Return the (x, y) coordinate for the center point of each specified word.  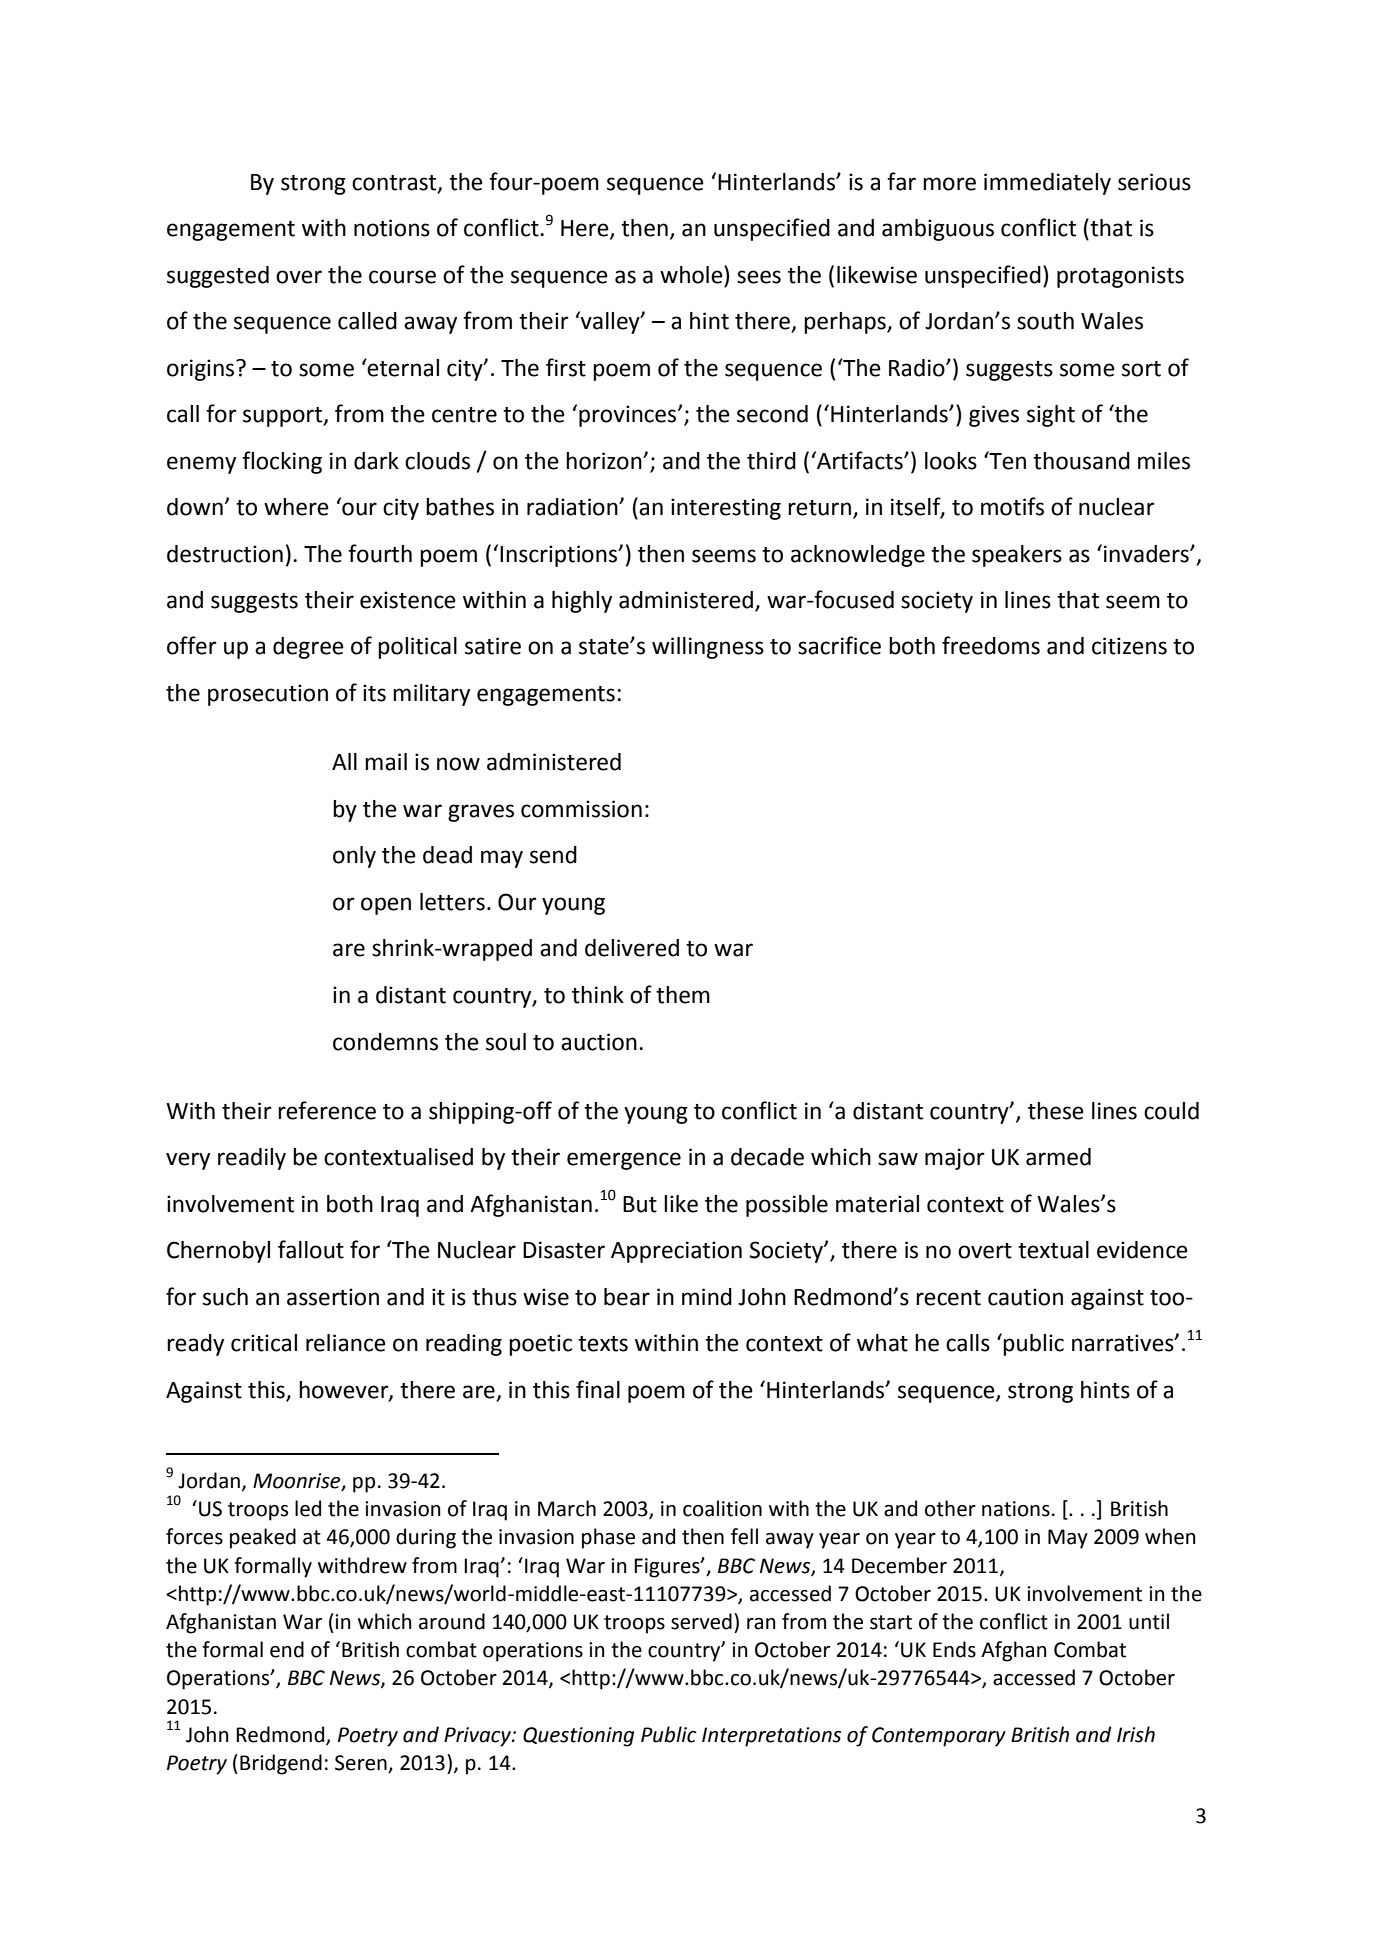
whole (692, 274)
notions (392, 228)
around (452, 1621)
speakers (1017, 556)
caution (1025, 1297)
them (683, 995)
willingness (708, 648)
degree (308, 648)
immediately (1047, 184)
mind (707, 1297)
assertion (333, 1297)
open (386, 906)
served (701, 1621)
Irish (1136, 1734)
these (1056, 1111)
